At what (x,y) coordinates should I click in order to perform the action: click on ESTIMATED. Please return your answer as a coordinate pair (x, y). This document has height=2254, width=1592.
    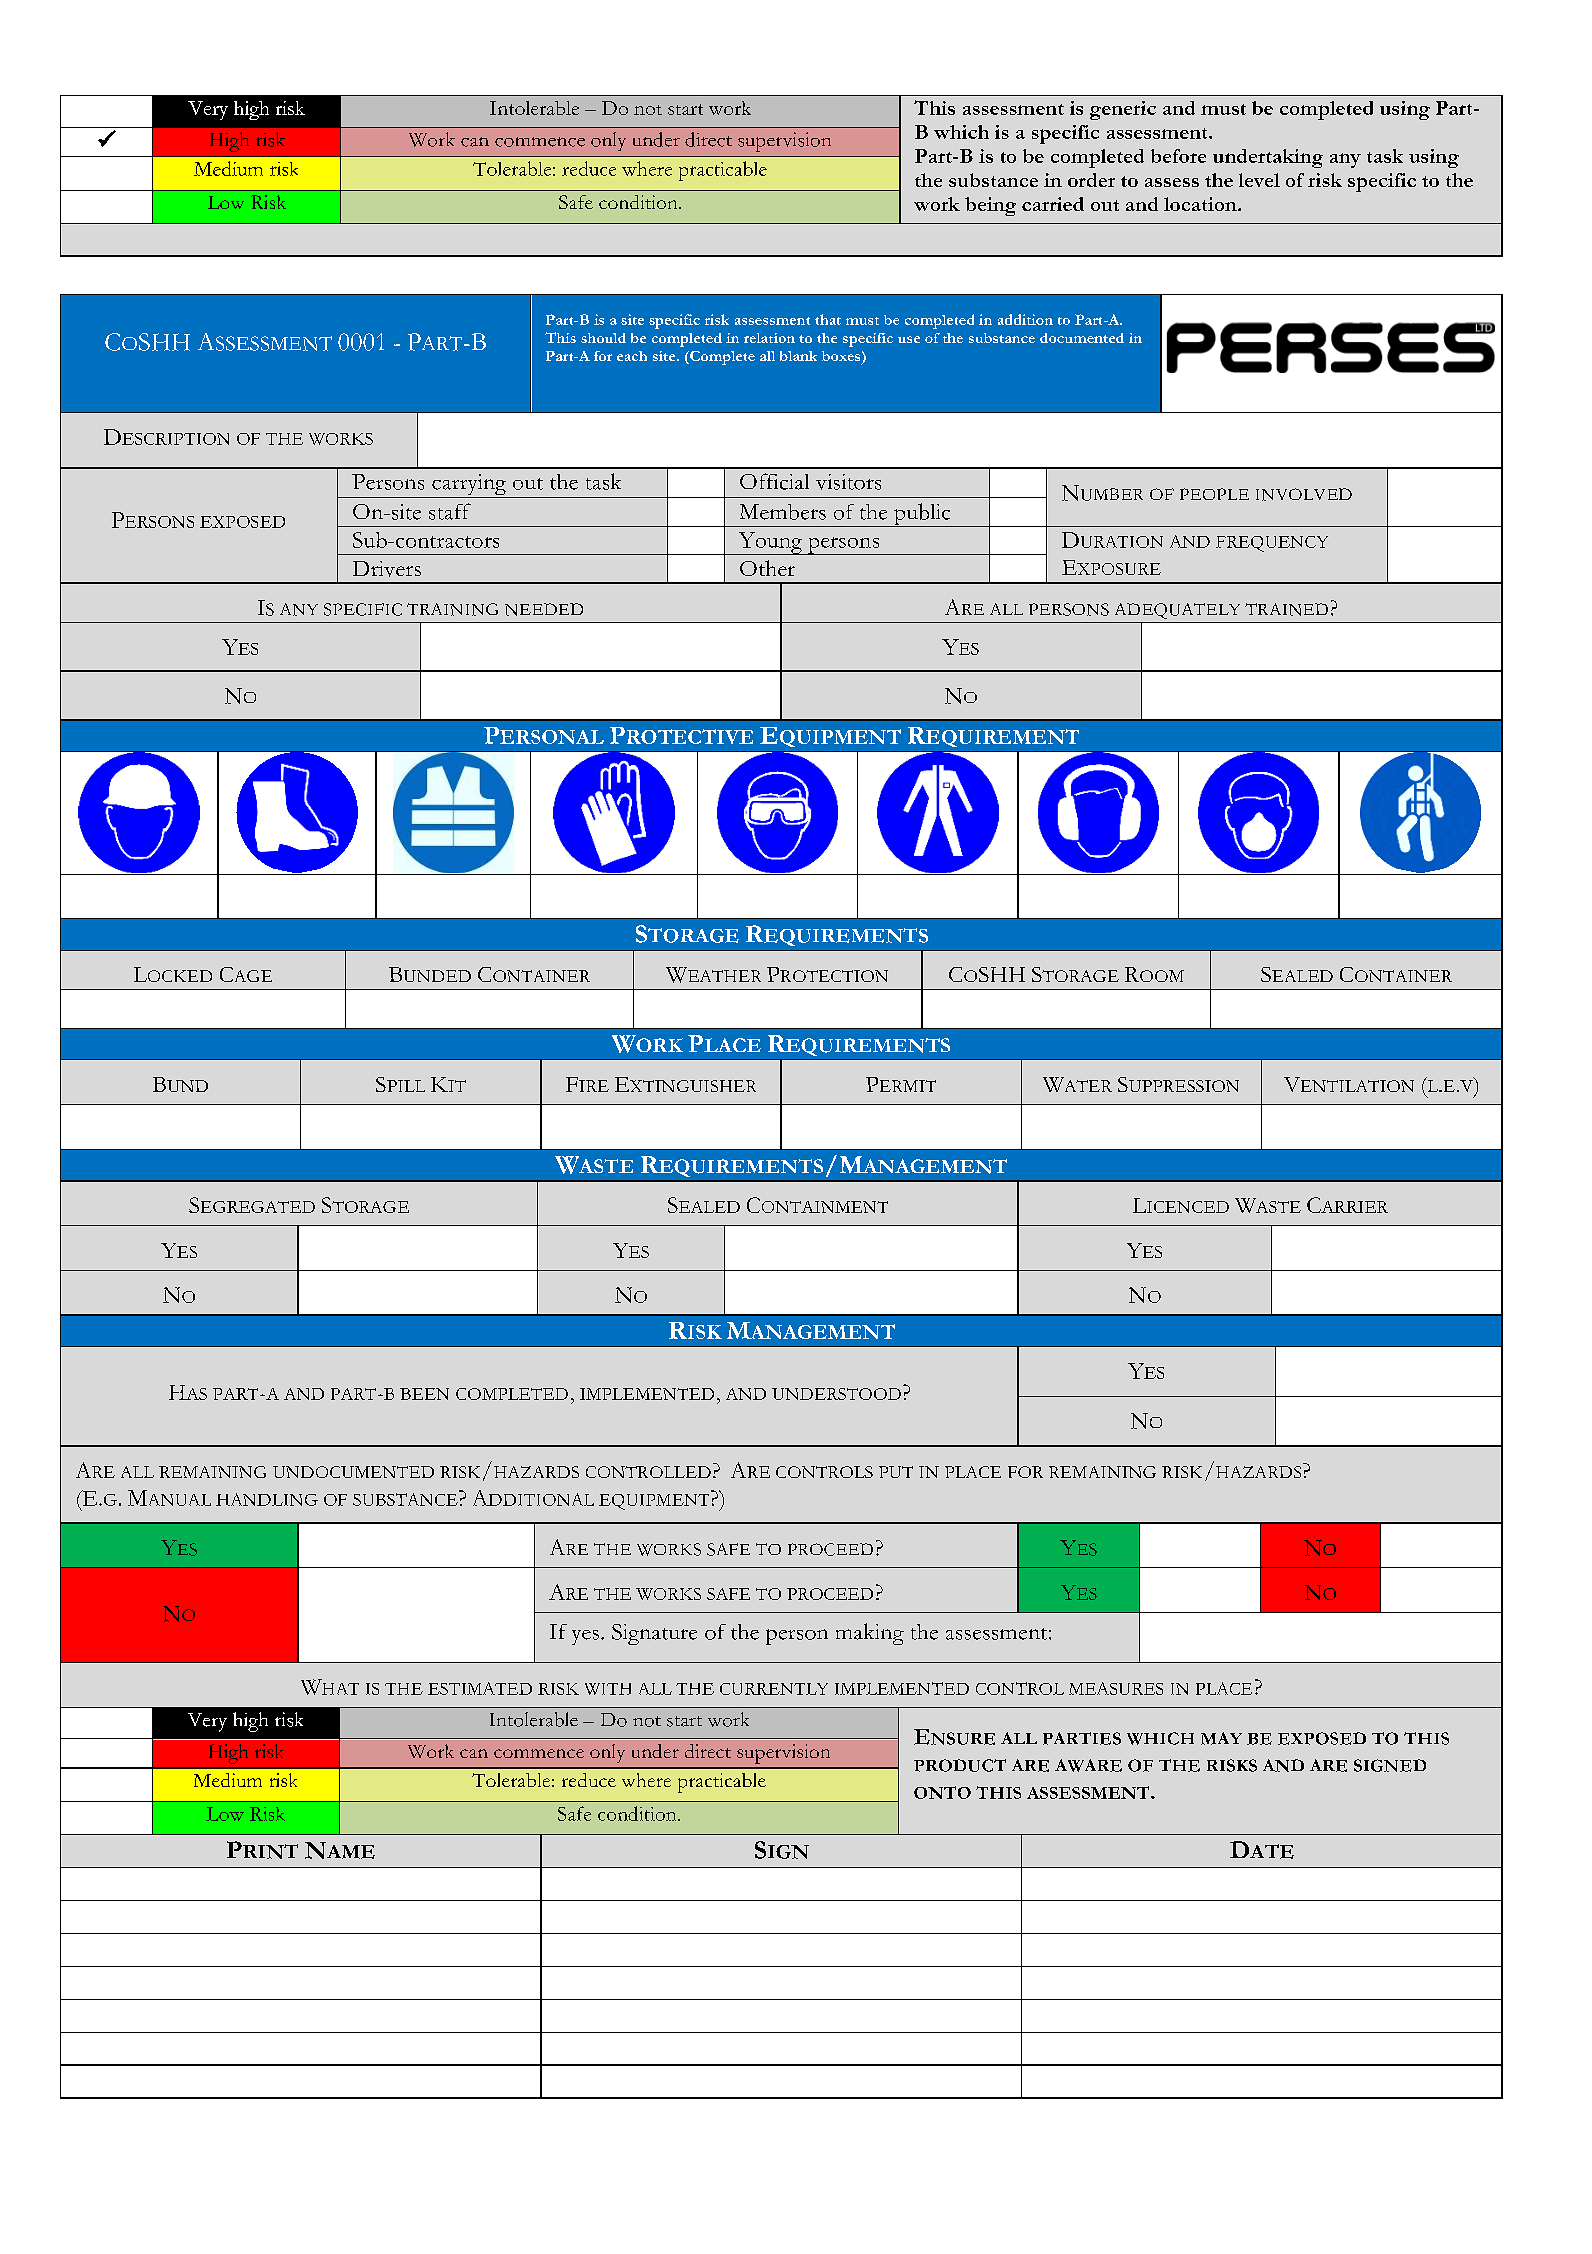
    Looking at the image, I should click on (480, 1688).
